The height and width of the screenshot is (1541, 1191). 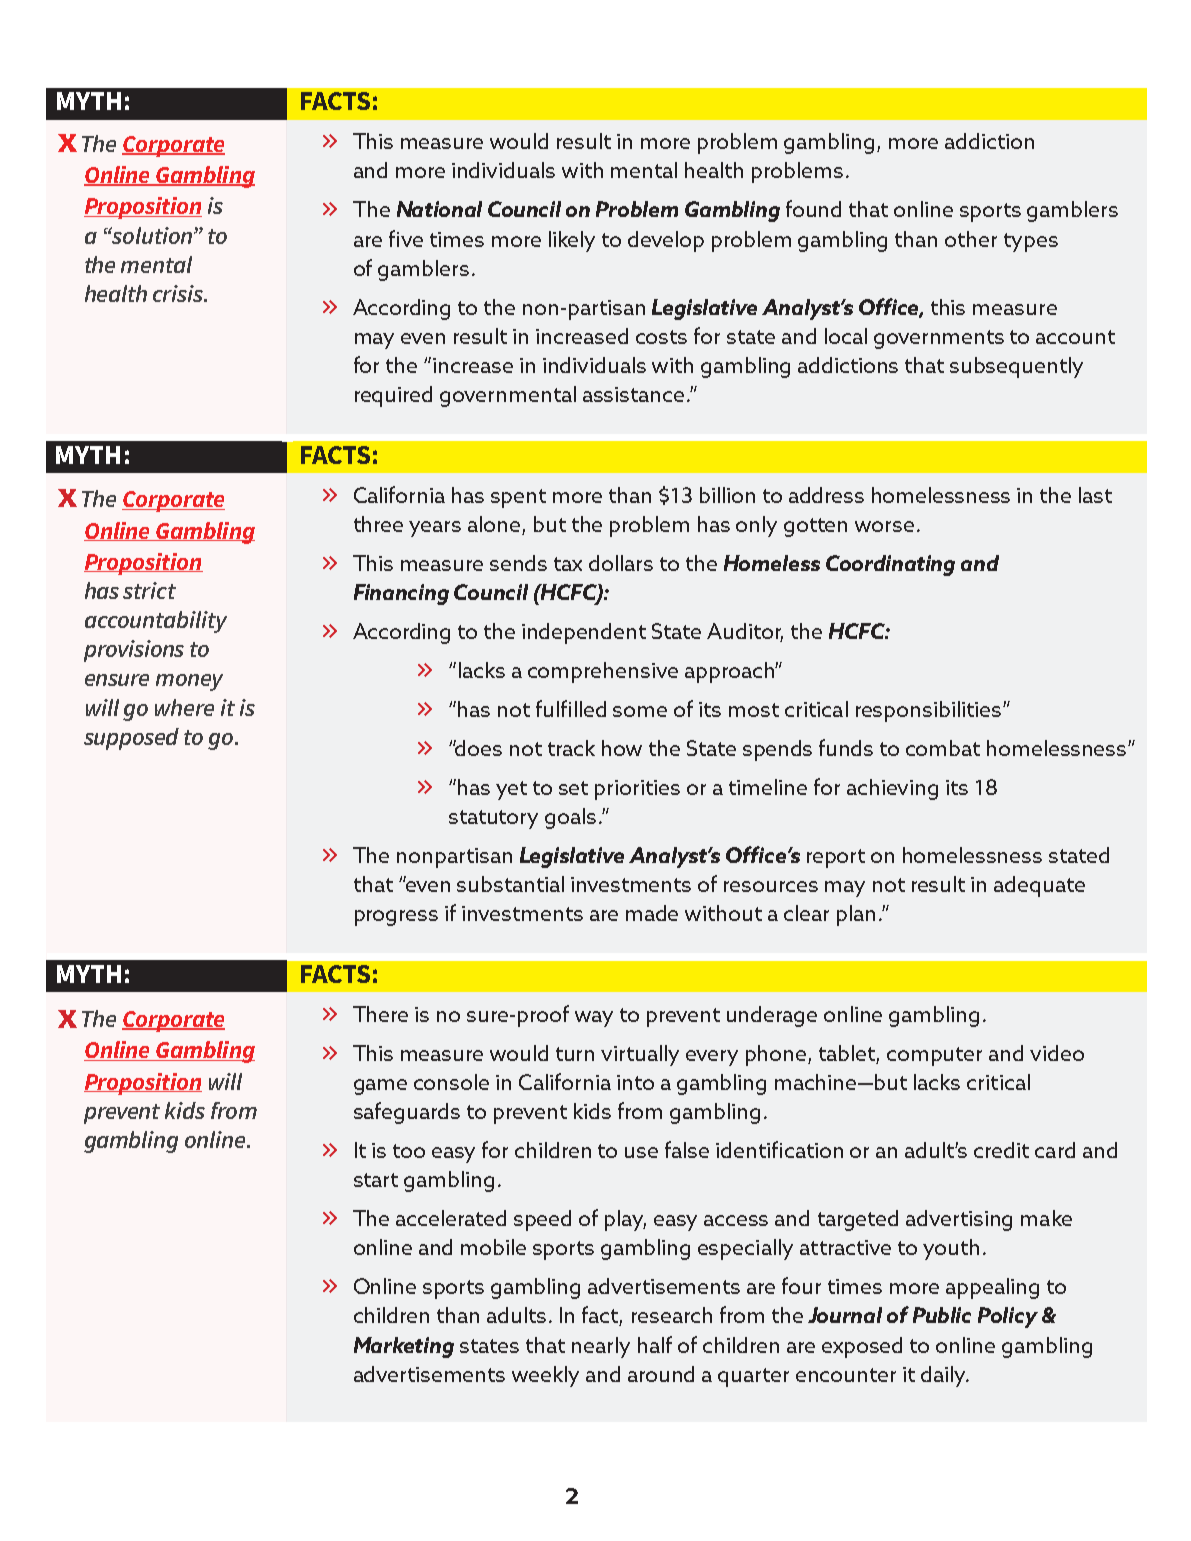 I want to click on priorities, so click(x=637, y=790).
